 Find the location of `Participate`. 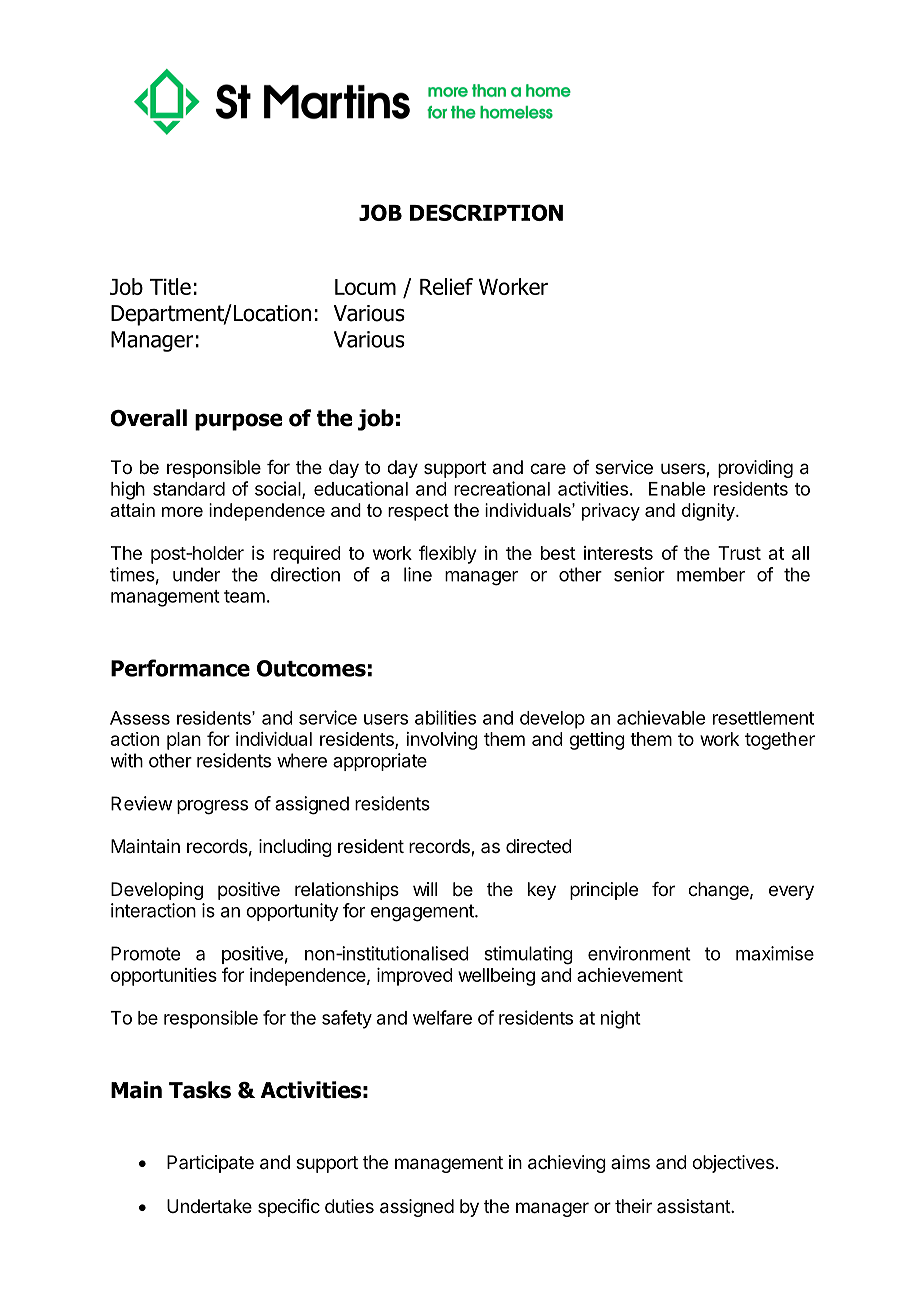

Participate is located at coordinates (210, 1164).
